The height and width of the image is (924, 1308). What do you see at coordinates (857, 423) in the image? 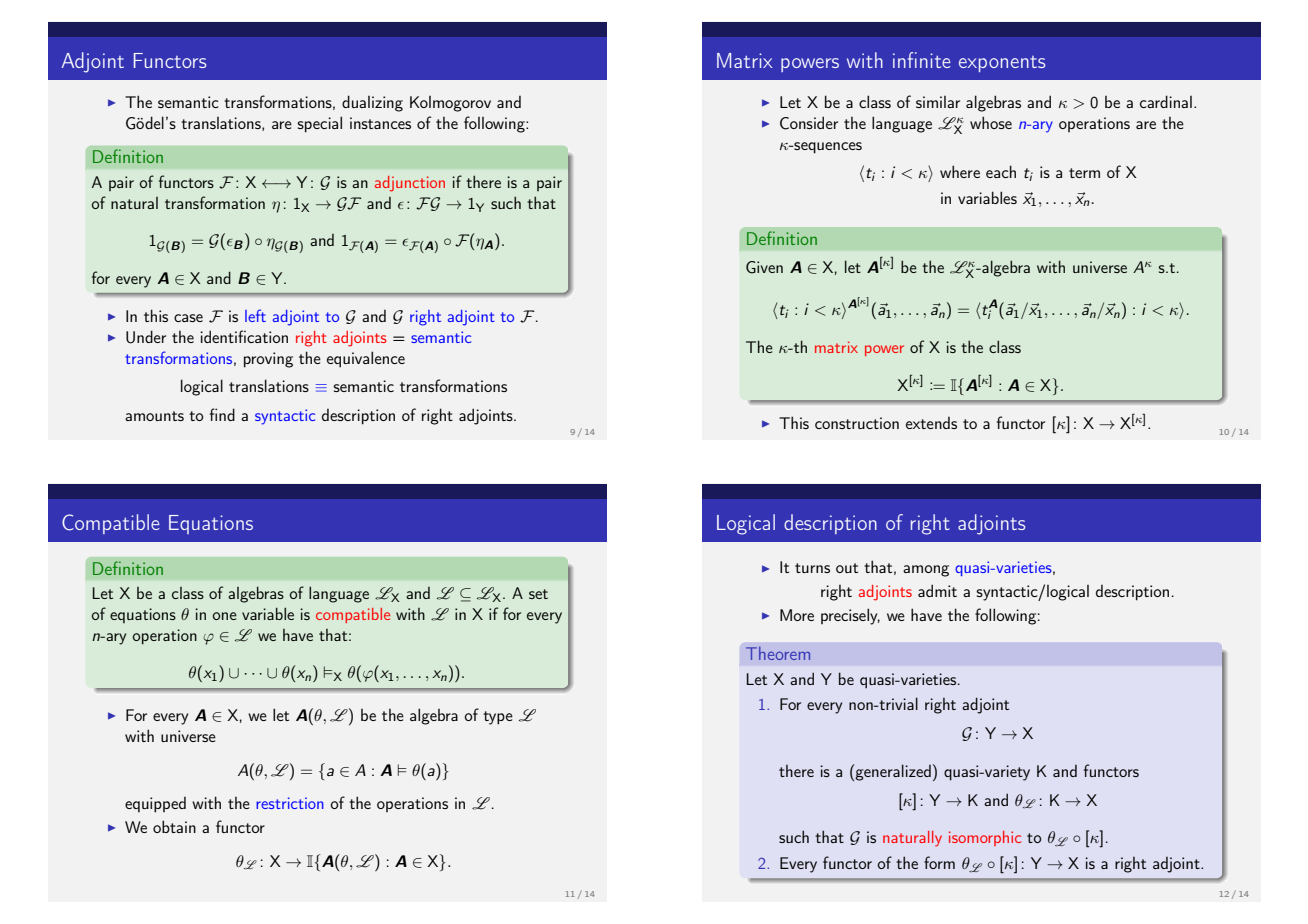
I see `construction` at bounding box center [857, 423].
